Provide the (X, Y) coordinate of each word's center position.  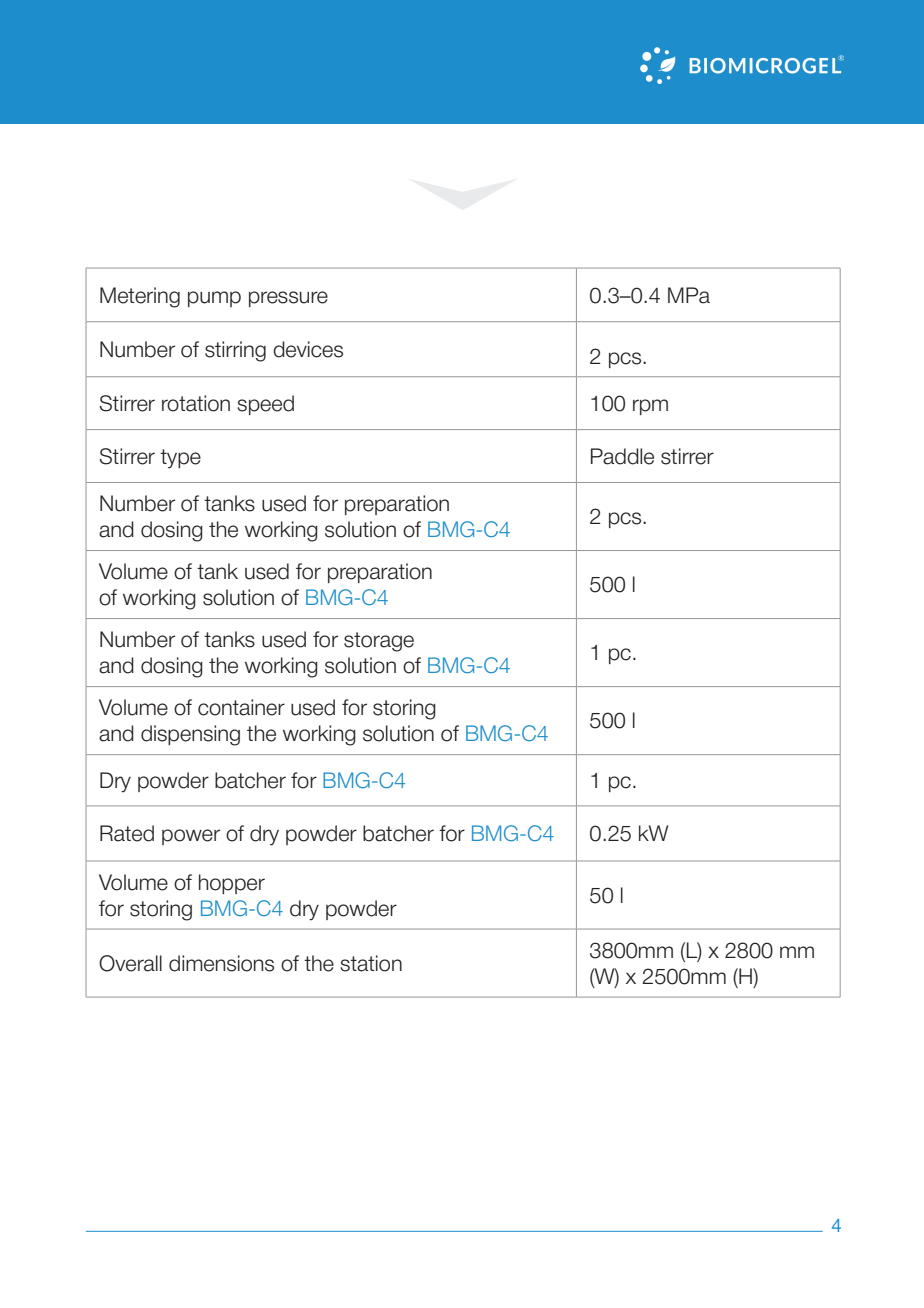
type (180, 459)
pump (214, 299)
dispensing (190, 735)
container (241, 707)
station (371, 963)
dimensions (221, 963)
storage (379, 642)
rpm (650, 407)
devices (308, 349)
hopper (232, 884)
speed (265, 405)
